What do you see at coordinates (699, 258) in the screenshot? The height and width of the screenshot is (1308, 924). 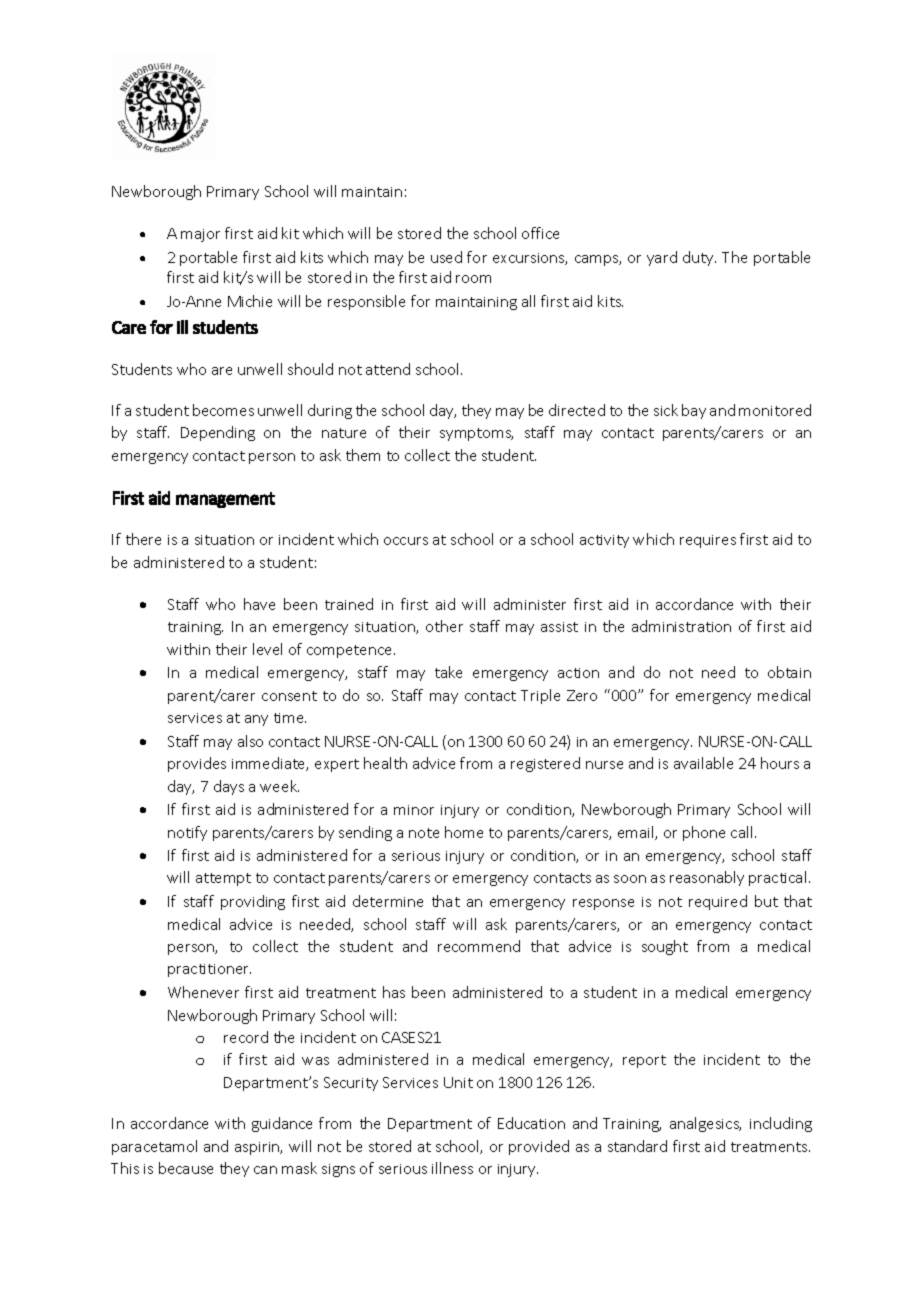 I see `duty` at bounding box center [699, 258].
